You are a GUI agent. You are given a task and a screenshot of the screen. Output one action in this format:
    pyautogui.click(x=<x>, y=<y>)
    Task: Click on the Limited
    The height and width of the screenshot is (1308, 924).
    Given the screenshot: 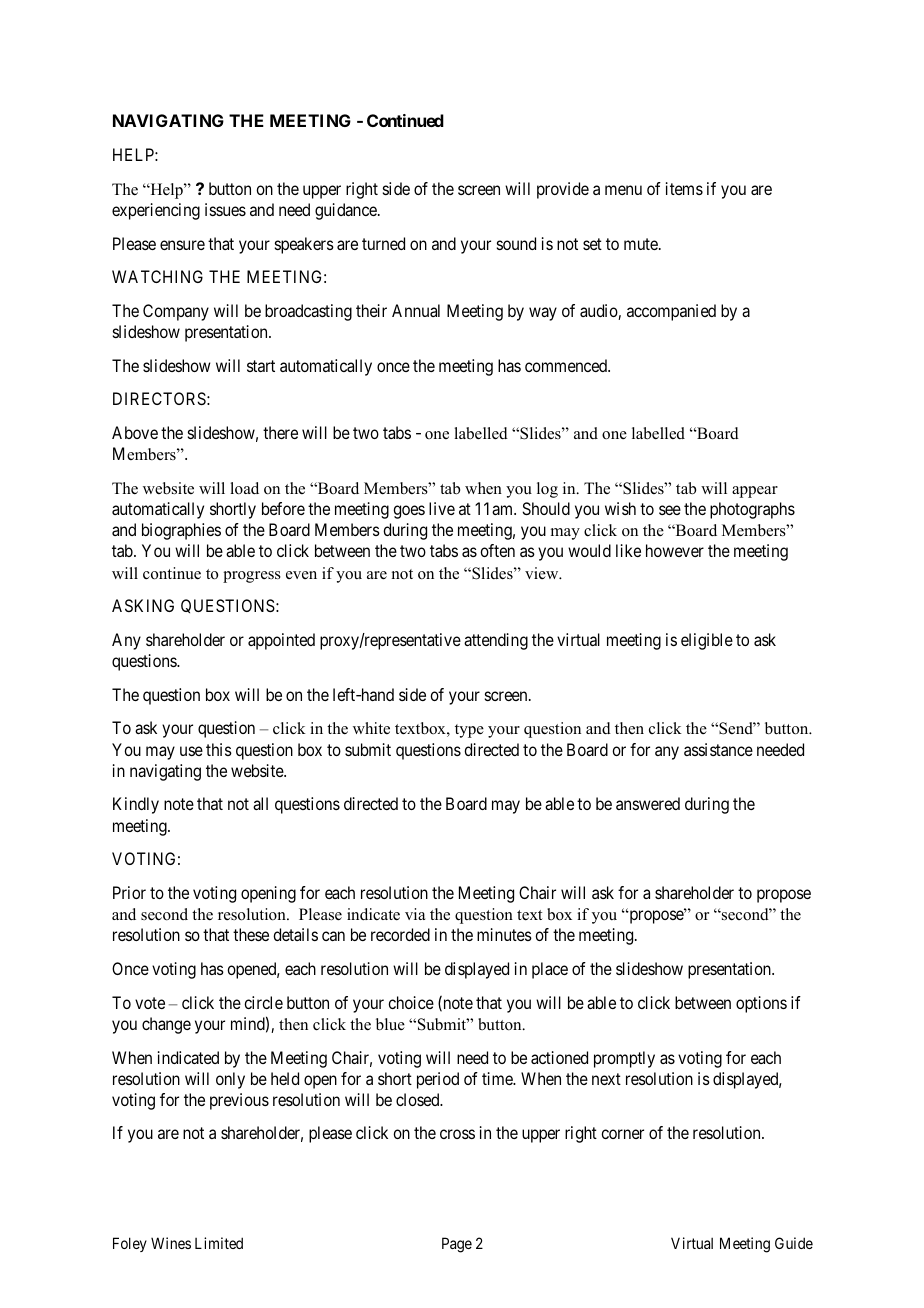 What is the action you would take?
    pyautogui.click(x=219, y=1243)
